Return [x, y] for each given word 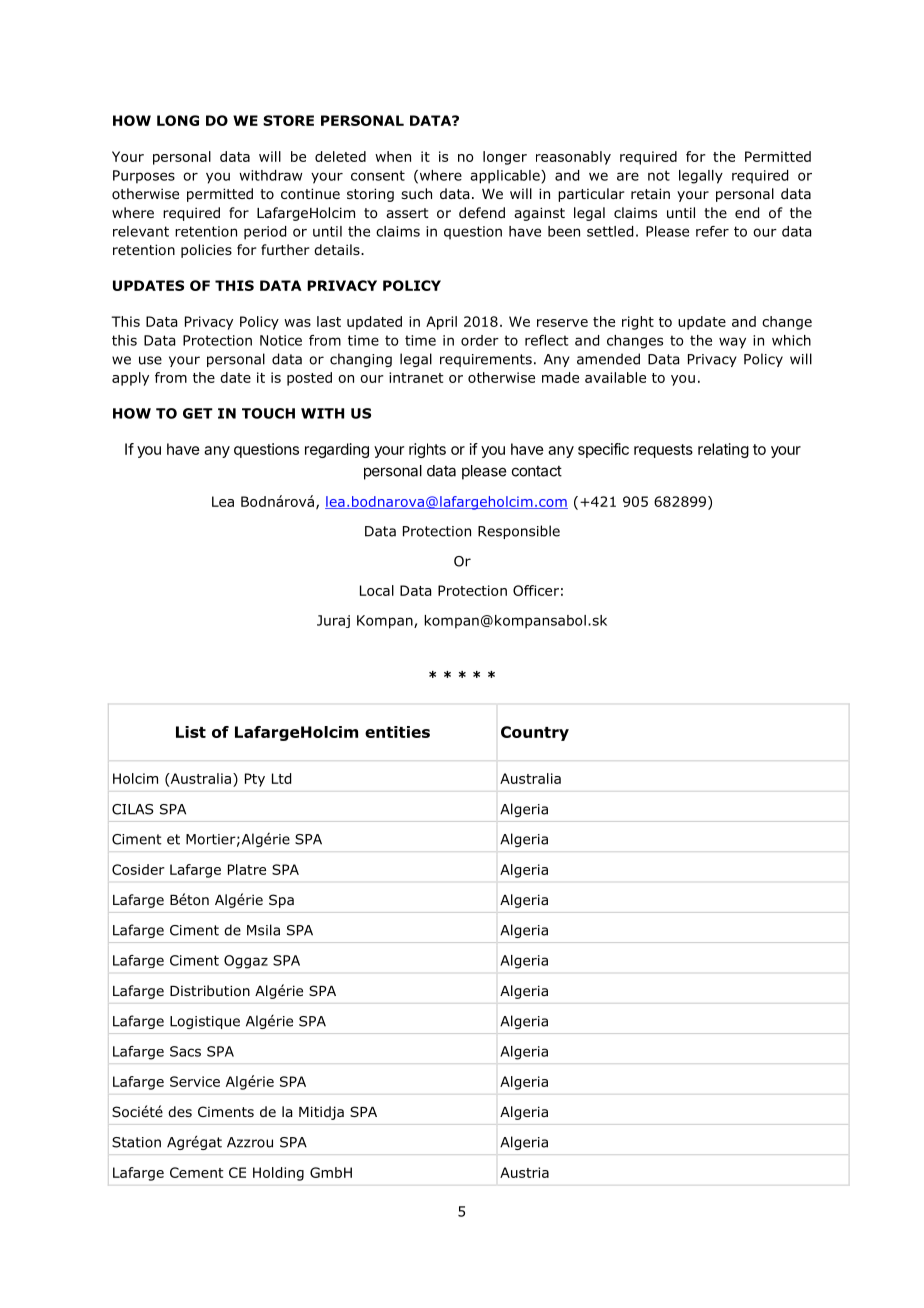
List [191, 732]
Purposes [144, 177]
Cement [197, 1172]
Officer [536, 590]
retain [650, 193]
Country [535, 733]
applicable [506, 177]
